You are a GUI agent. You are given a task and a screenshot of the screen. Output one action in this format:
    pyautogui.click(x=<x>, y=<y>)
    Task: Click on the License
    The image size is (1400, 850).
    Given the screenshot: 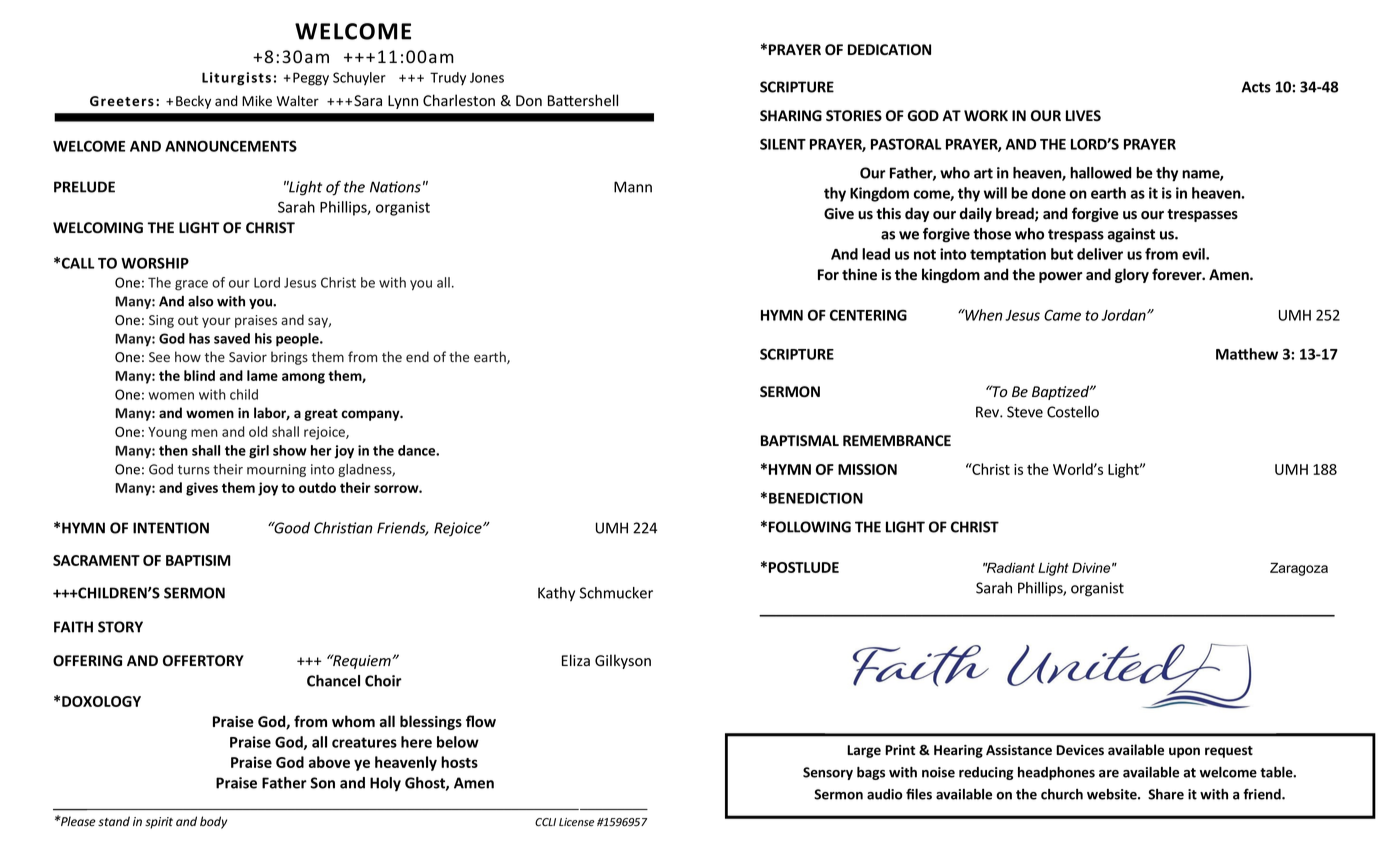 What is the action you would take?
    pyautogui.click(x=576, y=822)
